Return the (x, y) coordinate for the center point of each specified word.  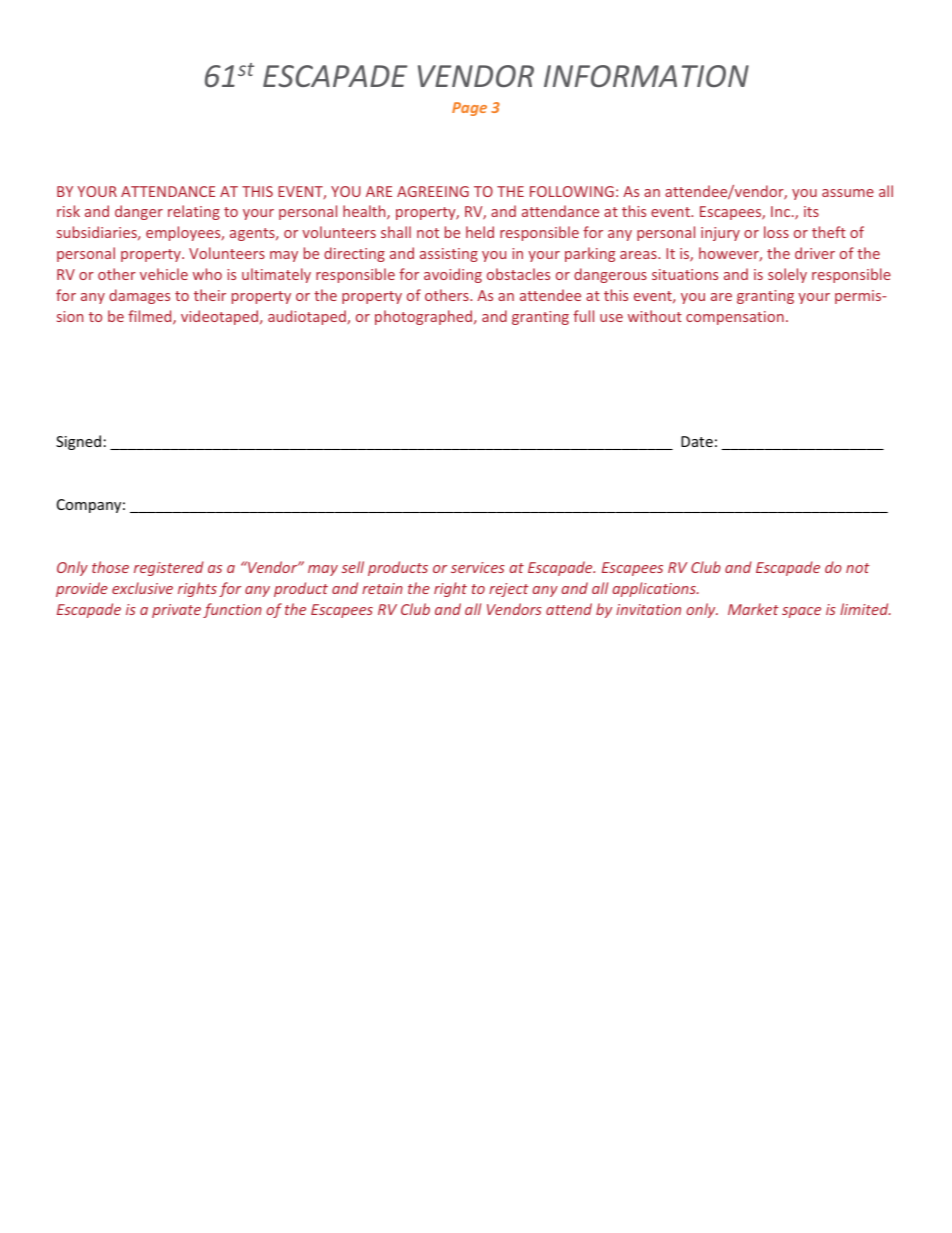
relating (194, 212)
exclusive (142, 588)
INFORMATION (646, 76)
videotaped (221, 317)
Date (697, 441)
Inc (780, 211)
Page (469, 109)
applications (655, 589)
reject (509, 590)
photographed (425, 317)
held (480, 232)
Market (753, 609)
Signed (78, 442)
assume (848, 193)
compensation (735, 318)
